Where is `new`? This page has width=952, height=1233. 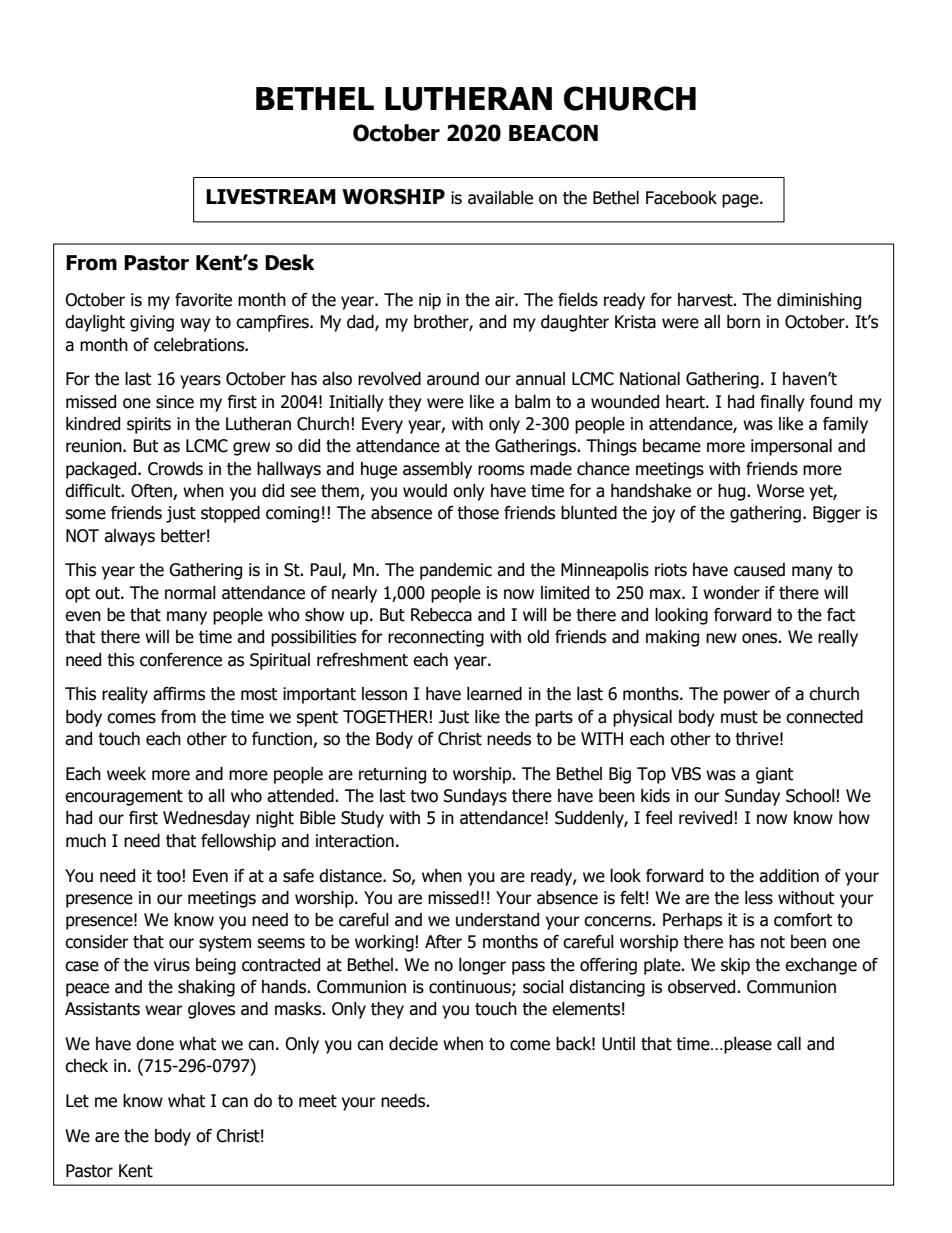
new is located at coordinates (721, 638).
